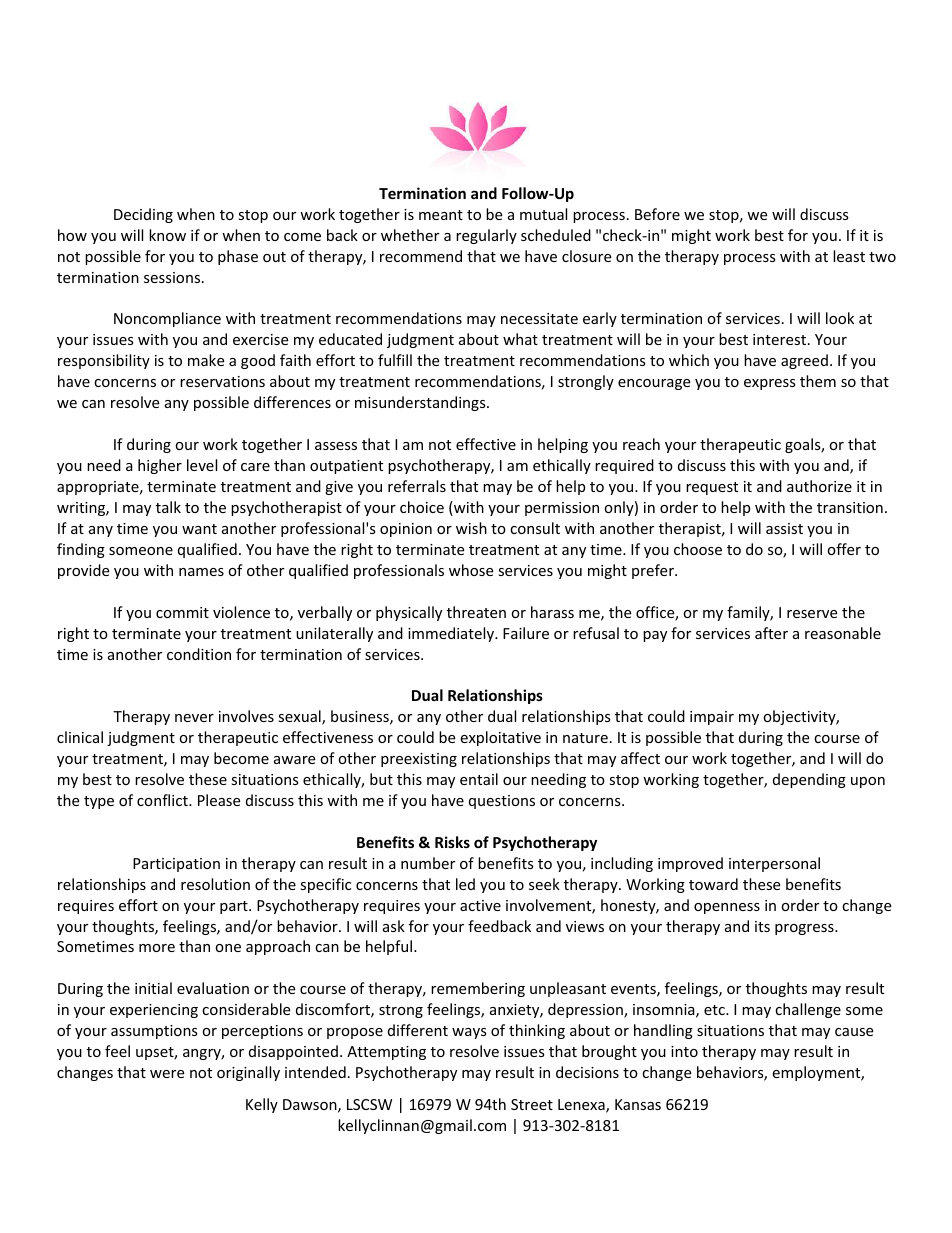 The height and width of the image is (1233, 952). I want to click on Street, so click(532, 1104).
